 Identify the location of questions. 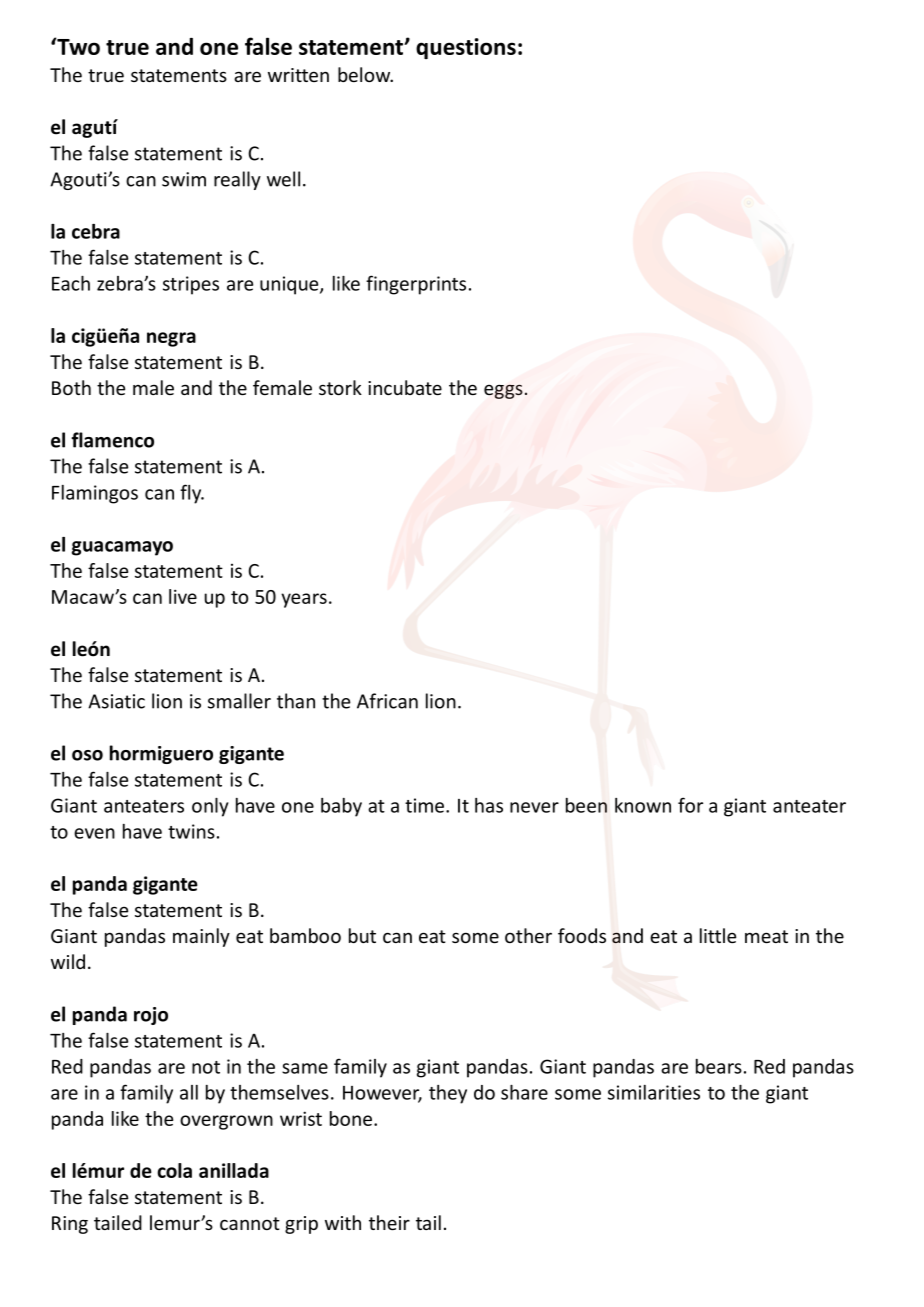
(466, 48).
